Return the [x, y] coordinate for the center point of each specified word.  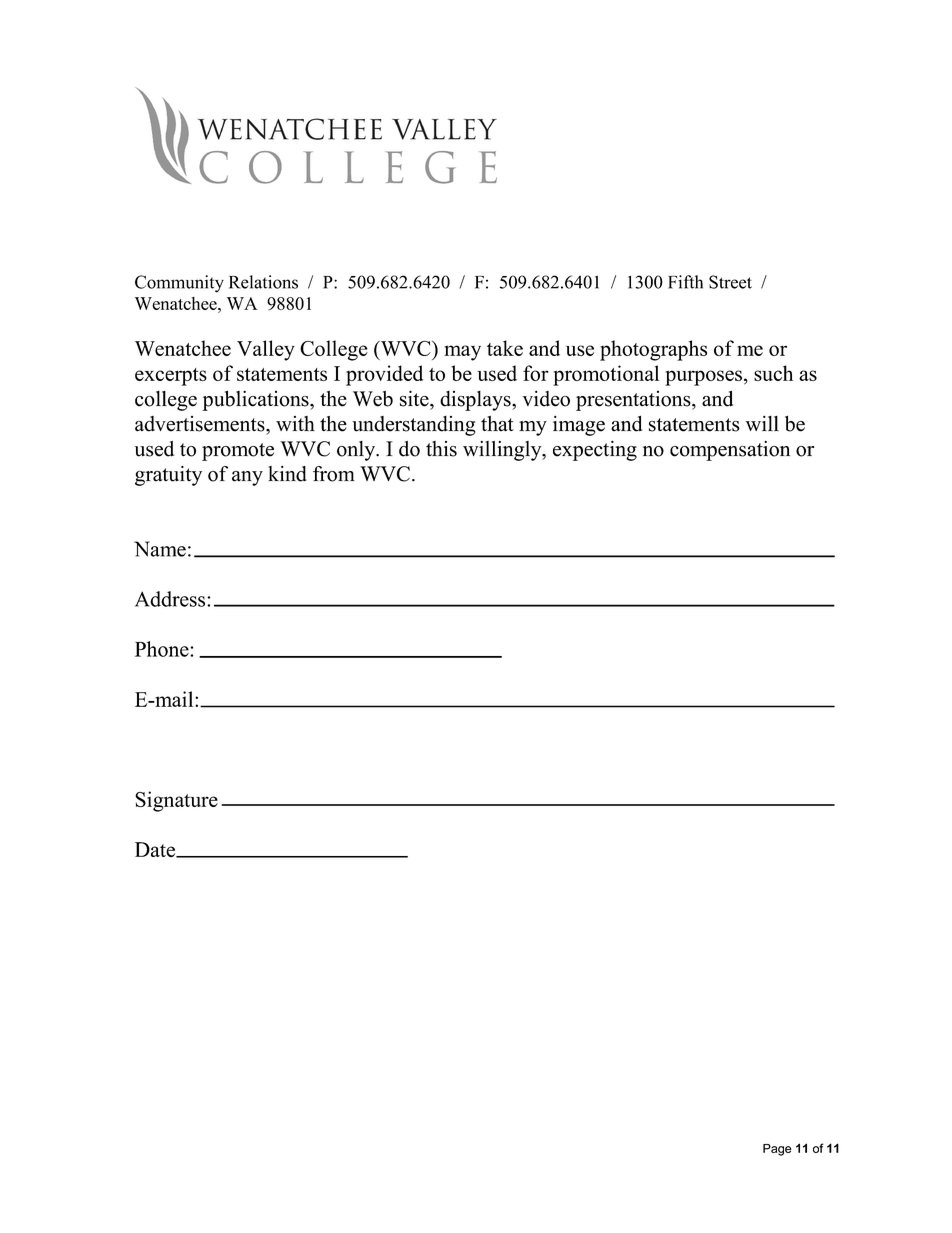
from [334, 474]
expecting [595, 451]
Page [777, 1150]
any [247, 478]
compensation [730, 451]
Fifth [685, 282]
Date [156, 850]
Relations [263, 282]
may [462, 353]
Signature [176, 801]
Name [160, 549]
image [579, 426]
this [441, 449]
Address [170, 599]
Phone [163, 649]
